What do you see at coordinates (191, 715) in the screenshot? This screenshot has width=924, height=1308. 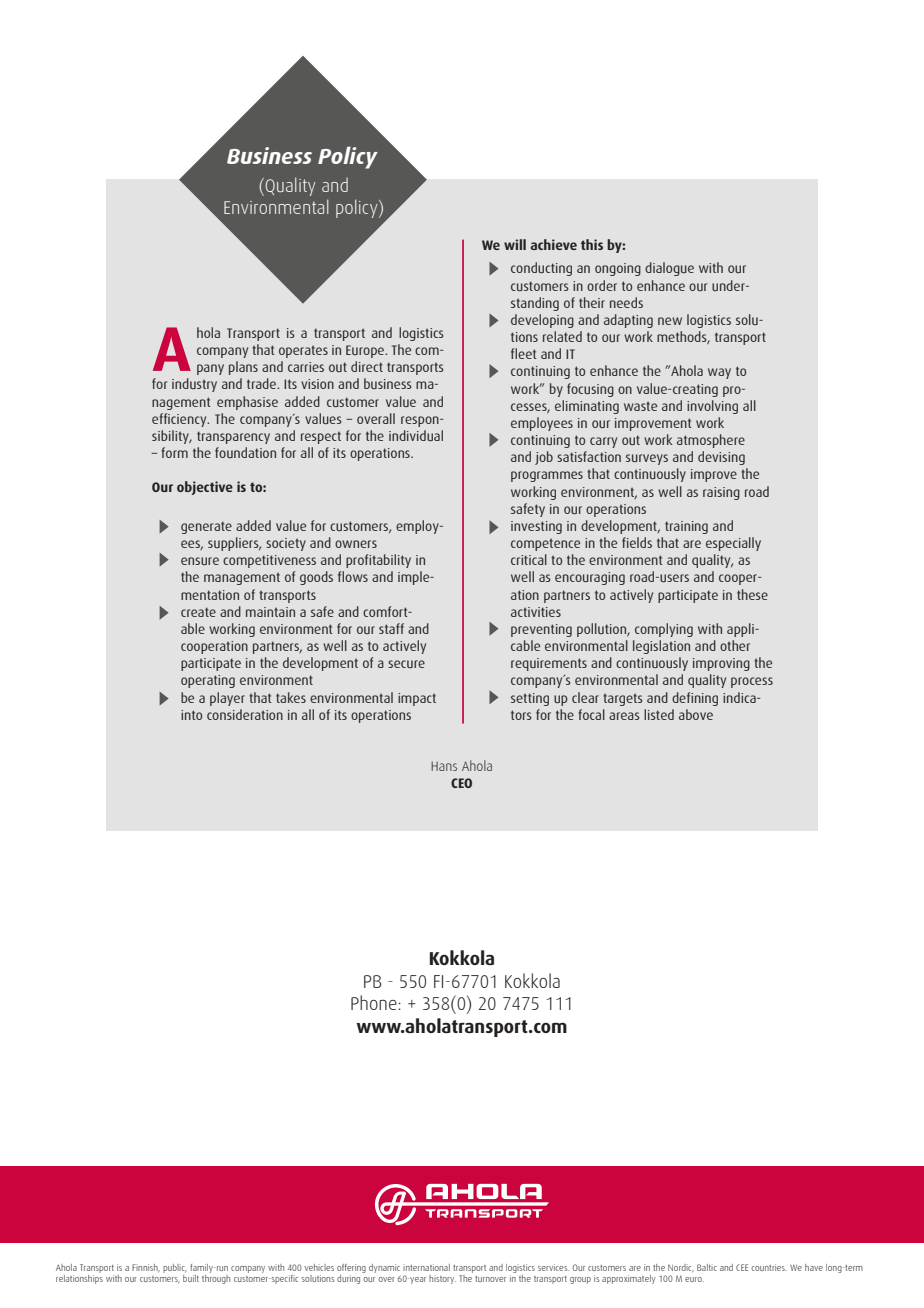 I see `into` at bounding box center [191, 715].
